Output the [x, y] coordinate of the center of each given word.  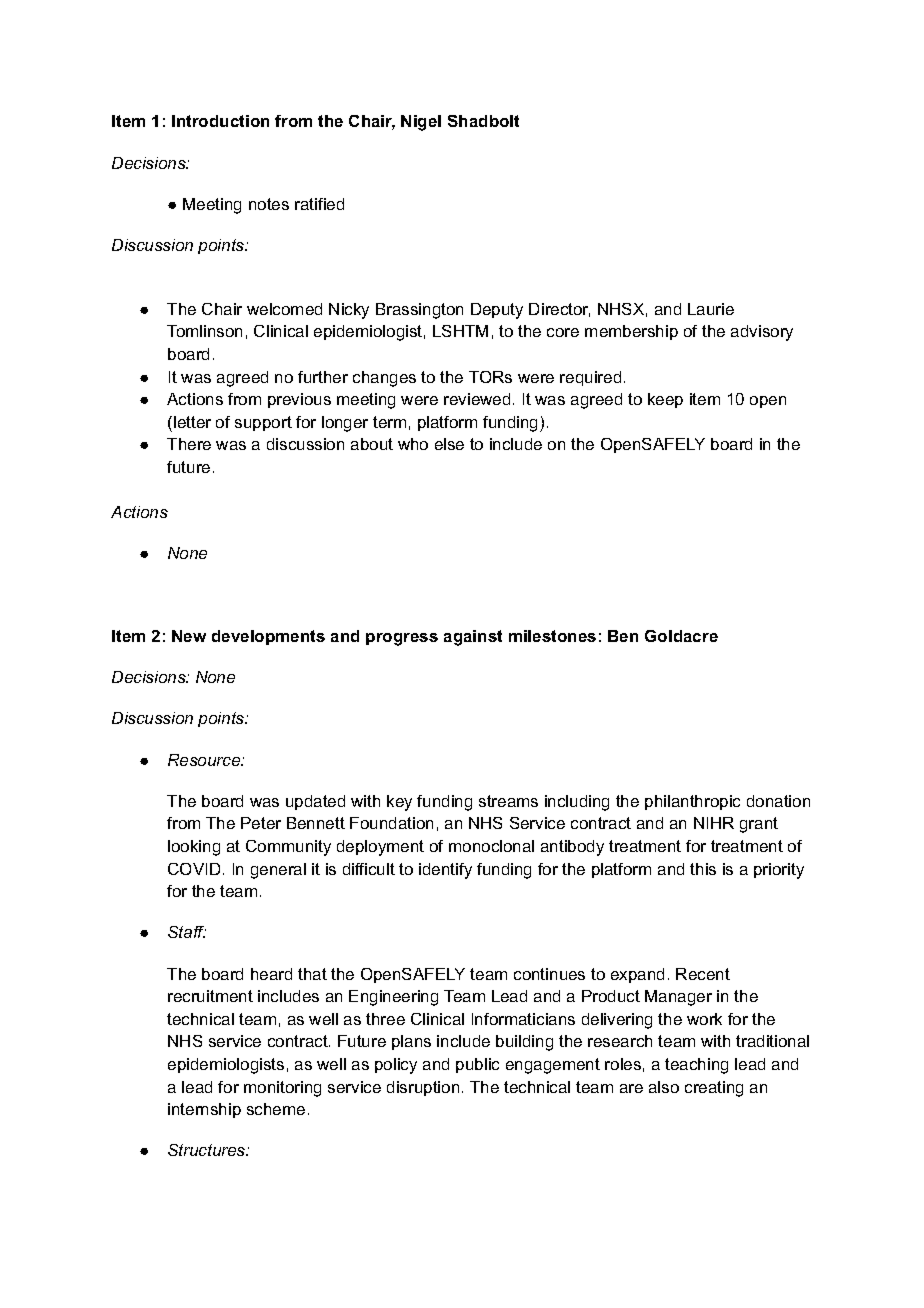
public [477, 1065]
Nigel [421, 123]
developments [268, 637]
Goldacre [681, 636]
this [703, 869]
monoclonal [491, 846]
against [473, 638]
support [263, 423]
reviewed [477, 399]
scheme [276, 1109]
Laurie [711, 309]
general [278, 871]
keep [665, 400]
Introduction [220, 121]
